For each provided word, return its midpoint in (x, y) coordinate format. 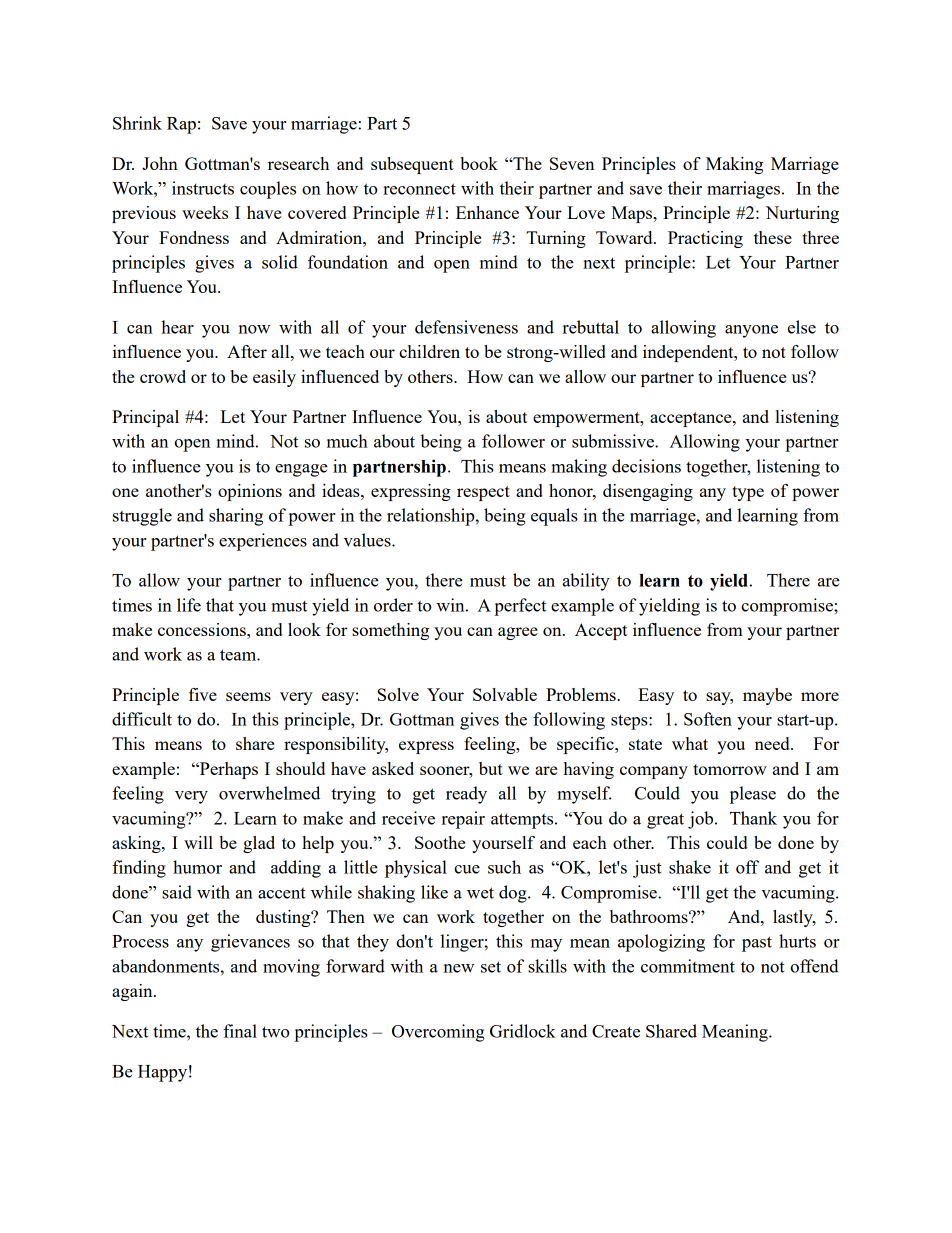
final (240, 1031)
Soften (708, 719)
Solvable (505, 694)
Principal (145, 418)
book (479, 163)
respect (483, 493)
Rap (181, 125)
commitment (688, 966)
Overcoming (438, 1033)
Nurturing (802, 214)
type (748, 493)
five (203, 694)
